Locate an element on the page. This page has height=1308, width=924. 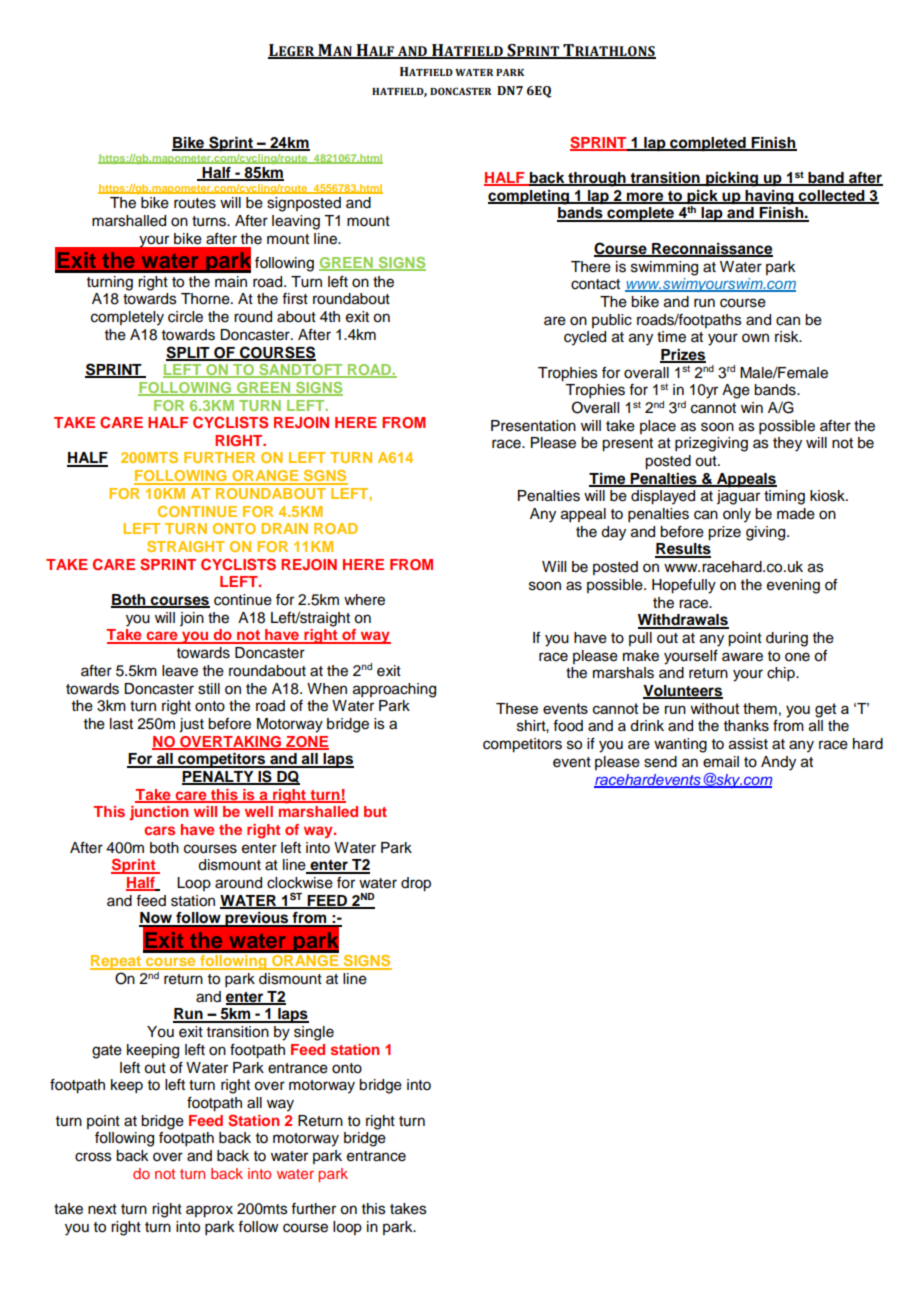
them is located at coordinates (760, 708).
